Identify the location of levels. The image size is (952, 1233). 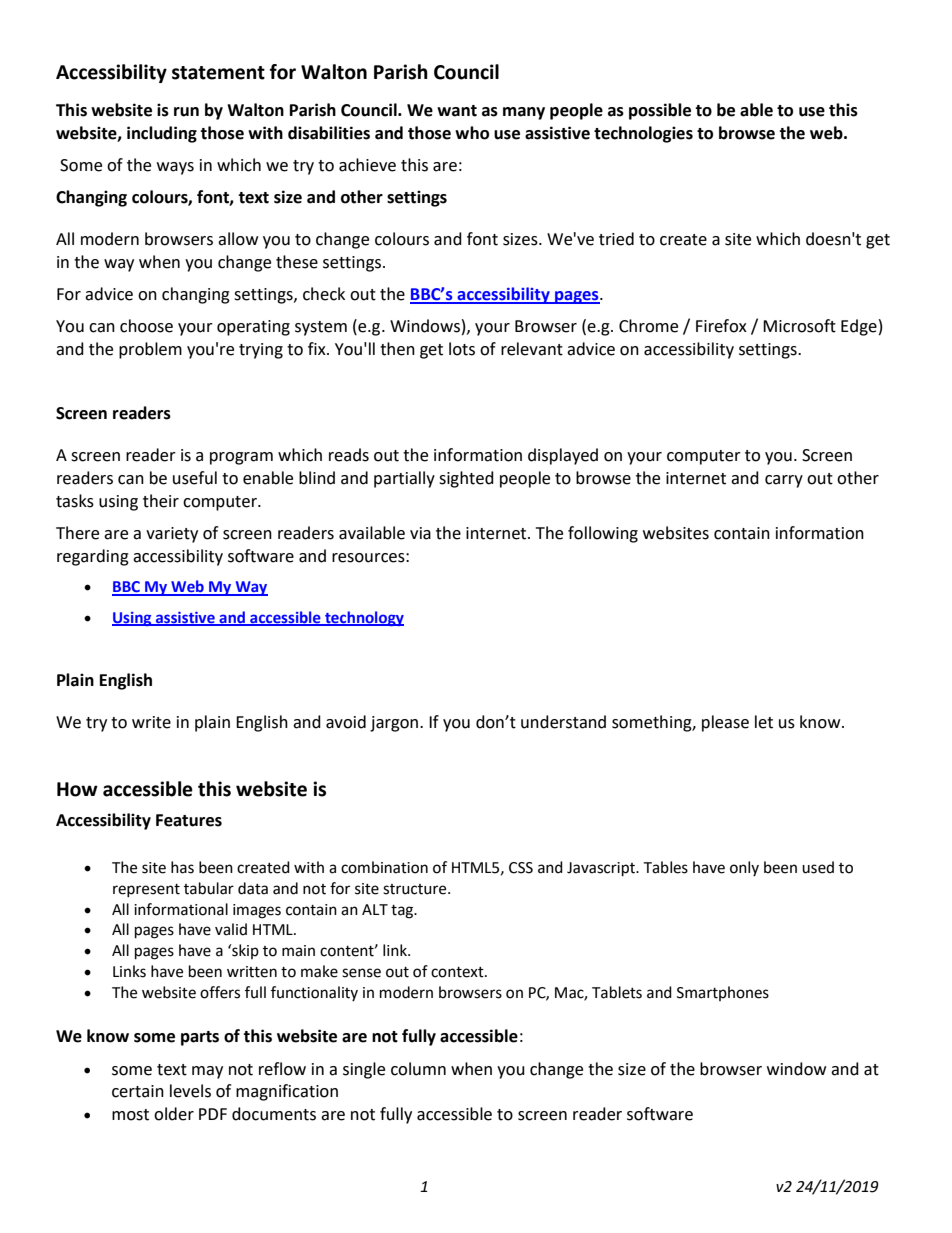
(190, 1091).
